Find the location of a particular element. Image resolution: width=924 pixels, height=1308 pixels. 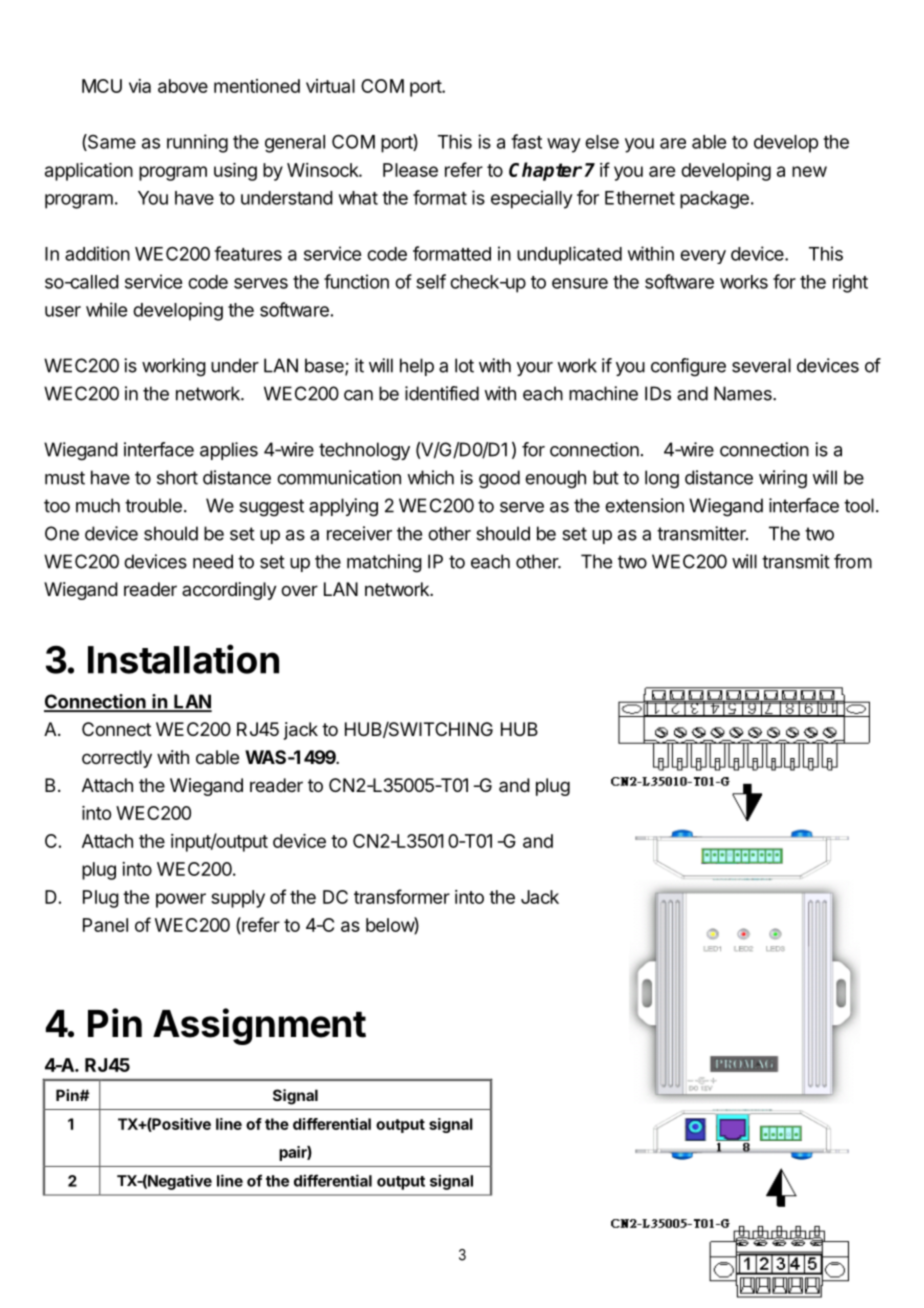

need is located at coordinates (213, 561).
